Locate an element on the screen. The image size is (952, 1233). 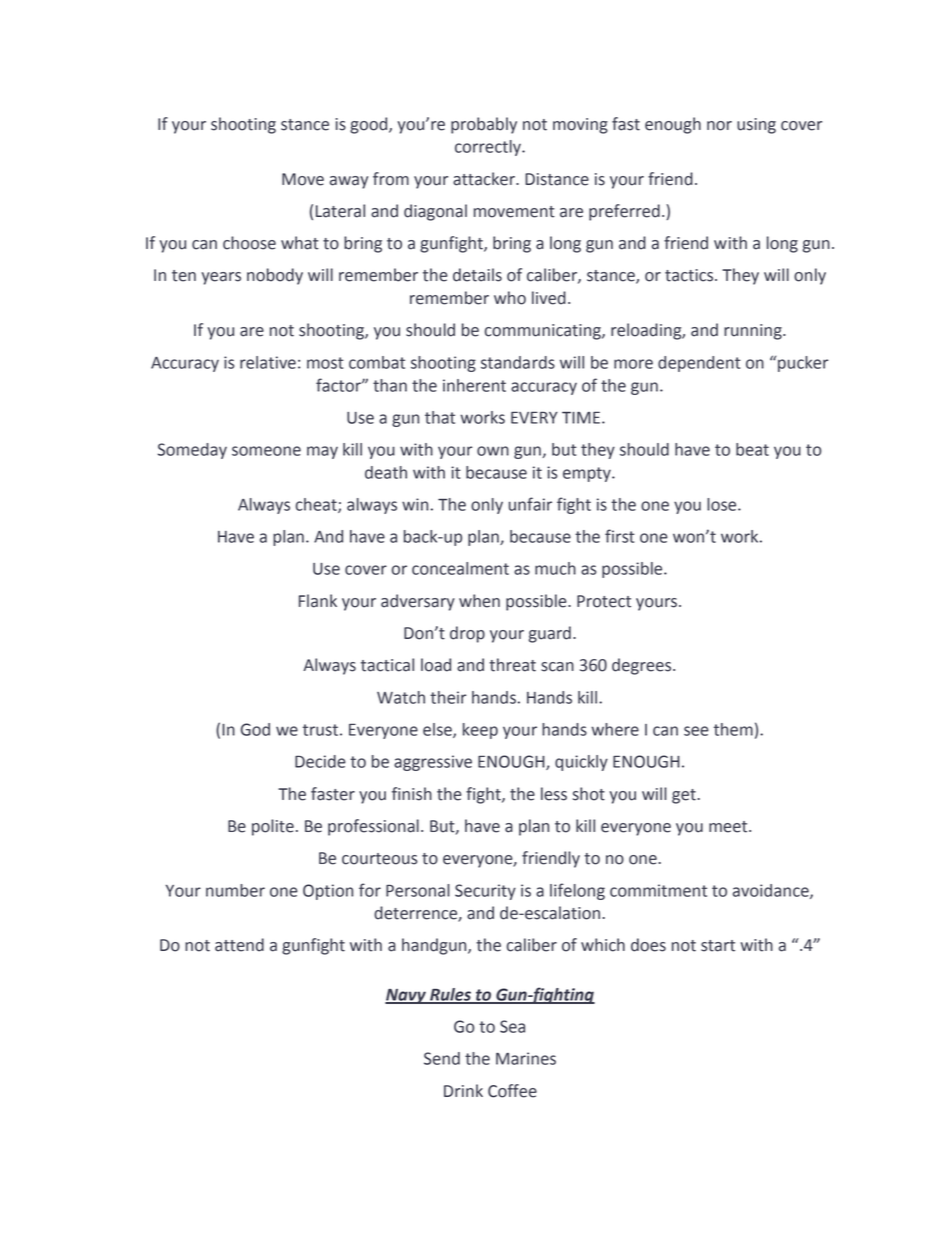
away is located at coordinates (349, 182).
